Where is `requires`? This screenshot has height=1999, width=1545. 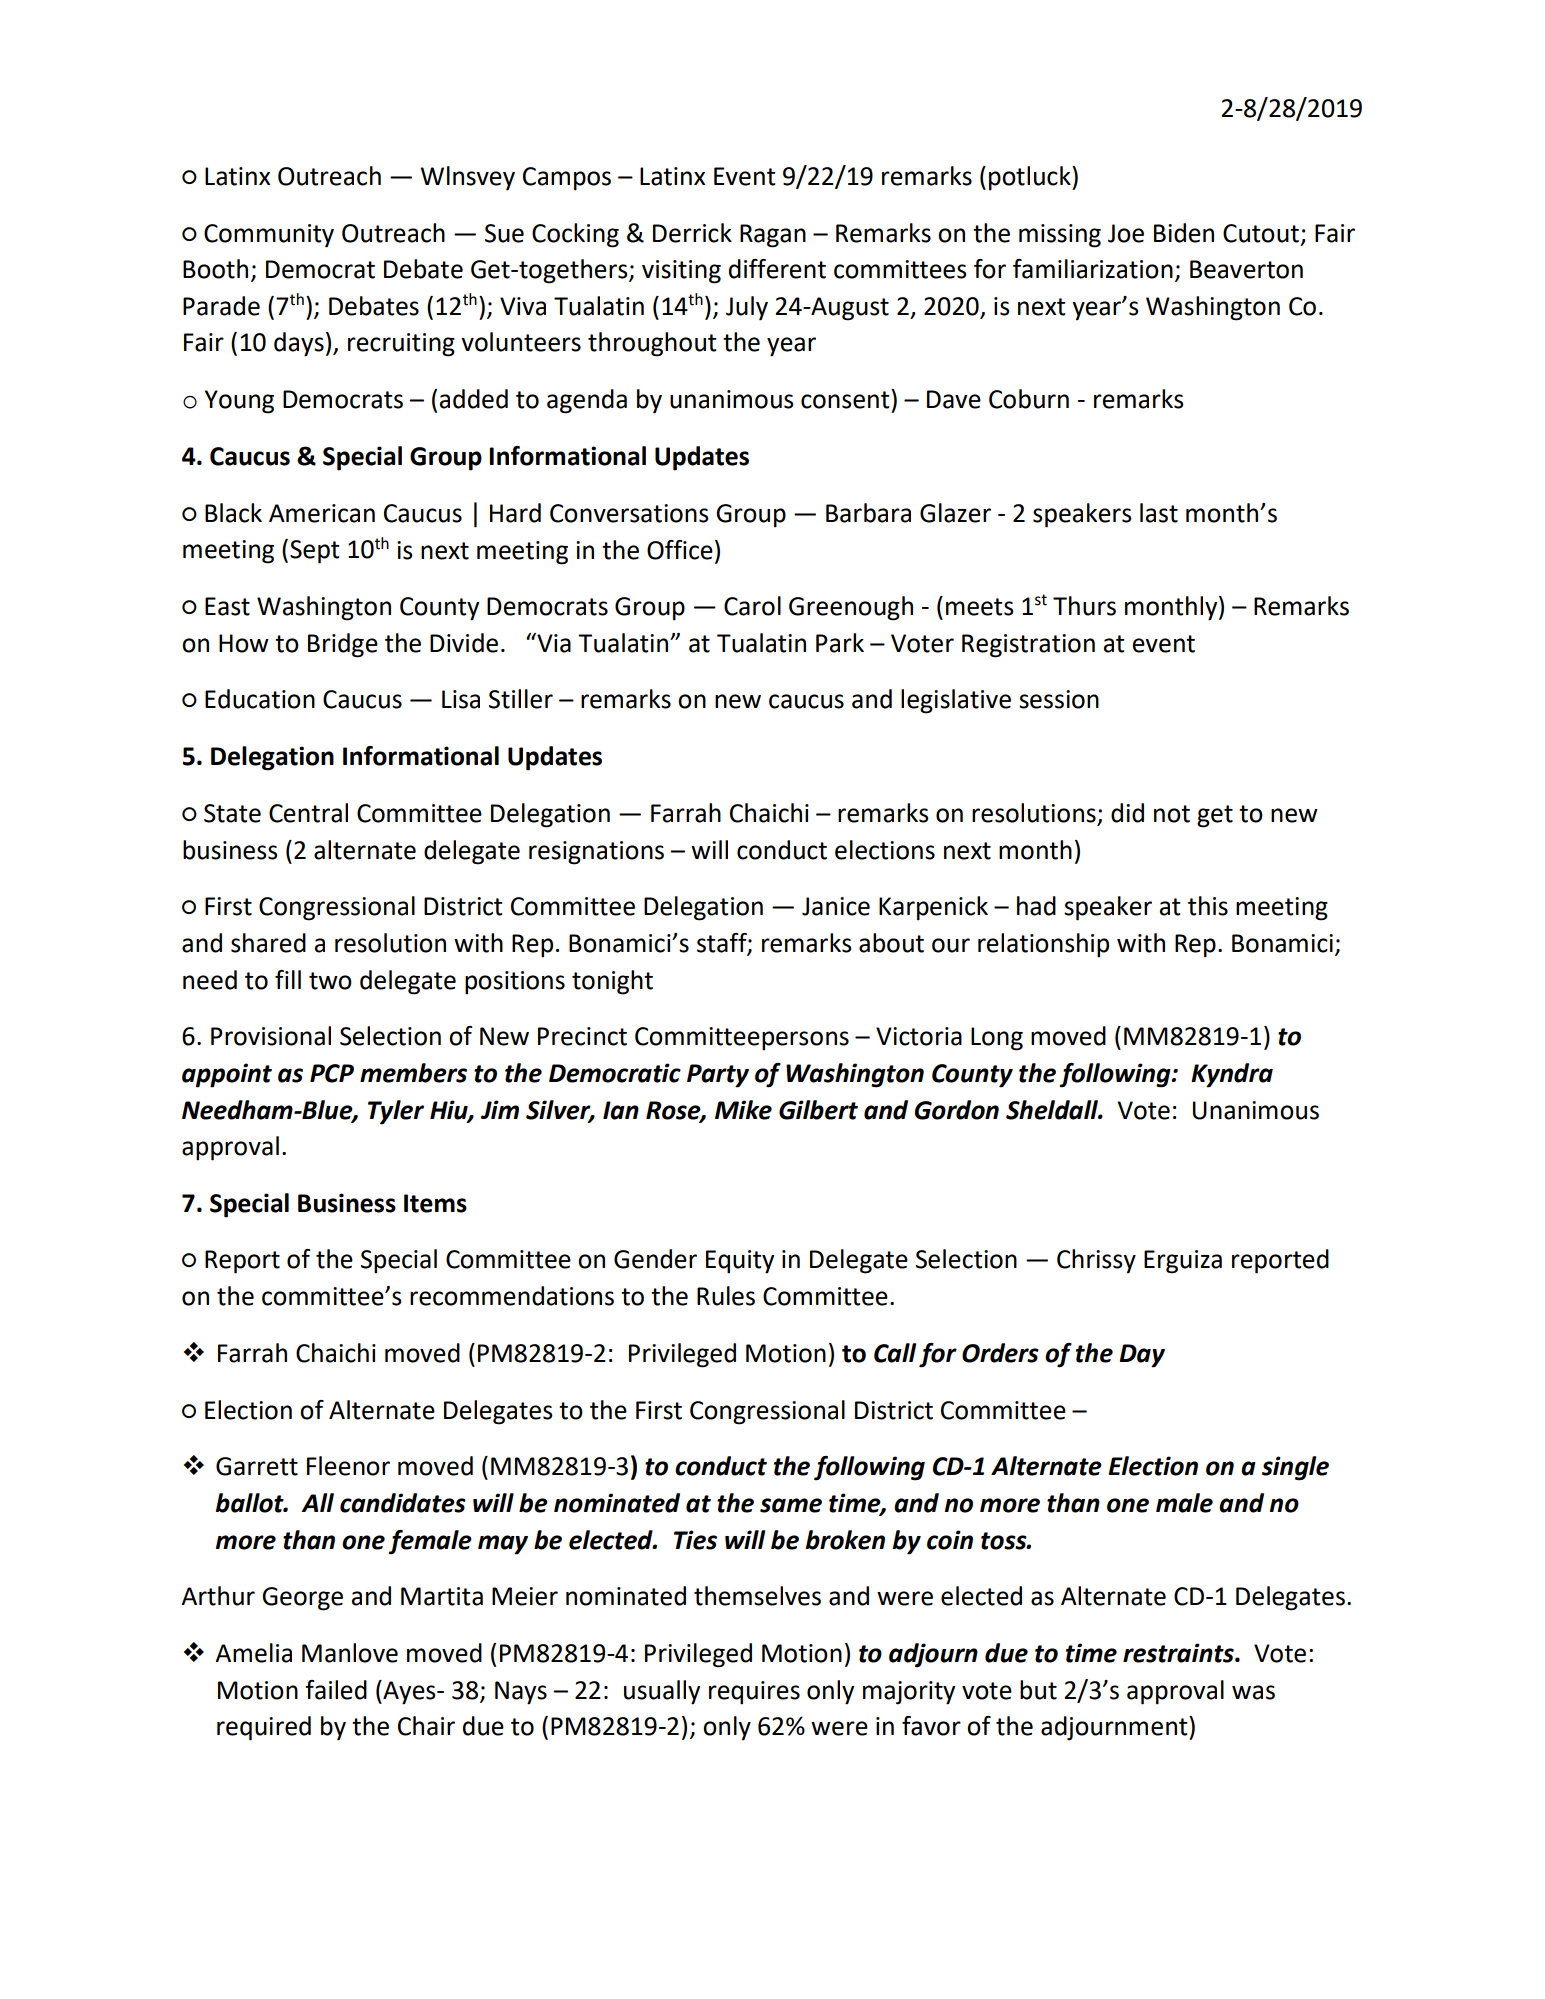
requires is located at coordinates (754, 1693).
